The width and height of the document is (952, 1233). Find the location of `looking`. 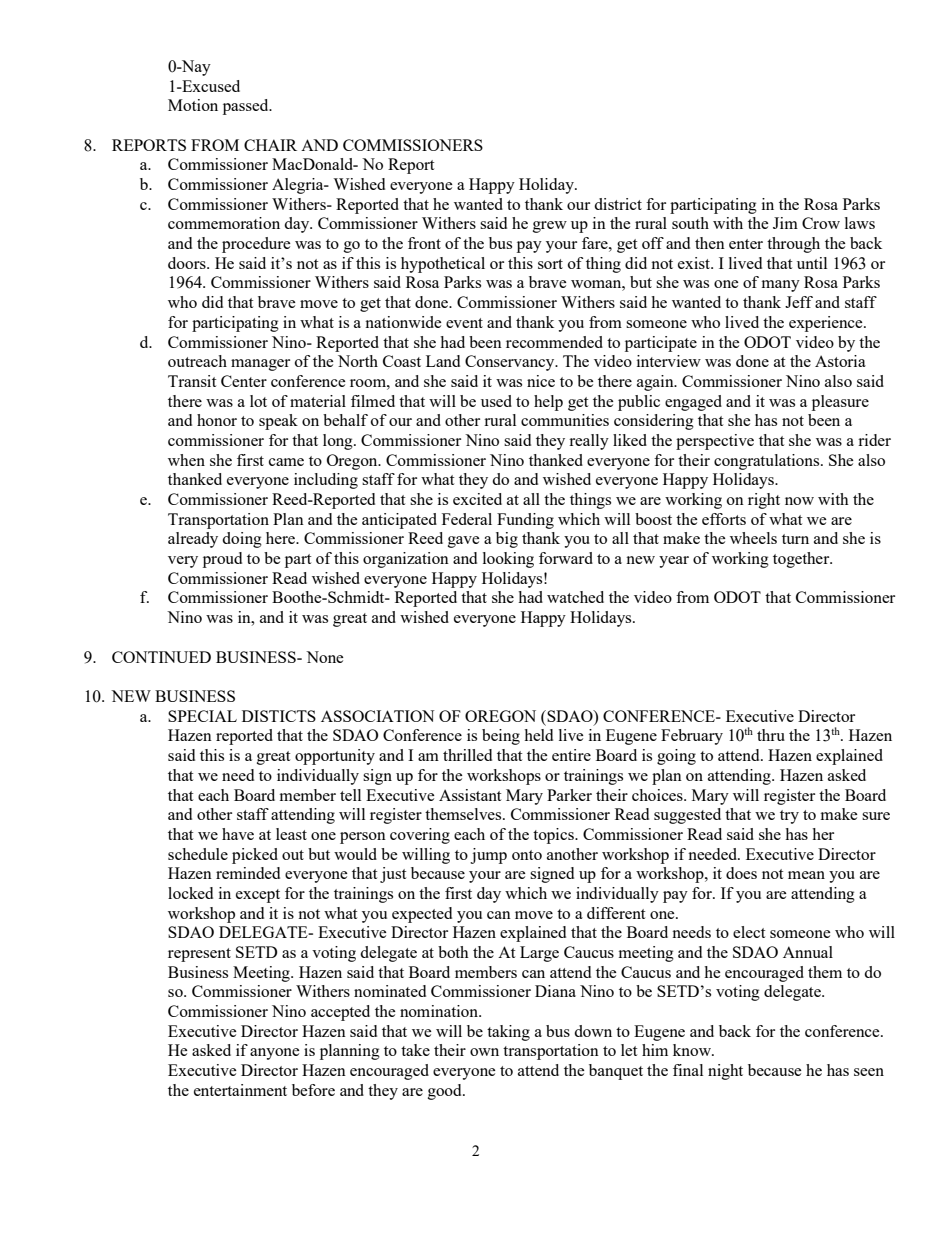

looking is located at coordinates (508, 560).
